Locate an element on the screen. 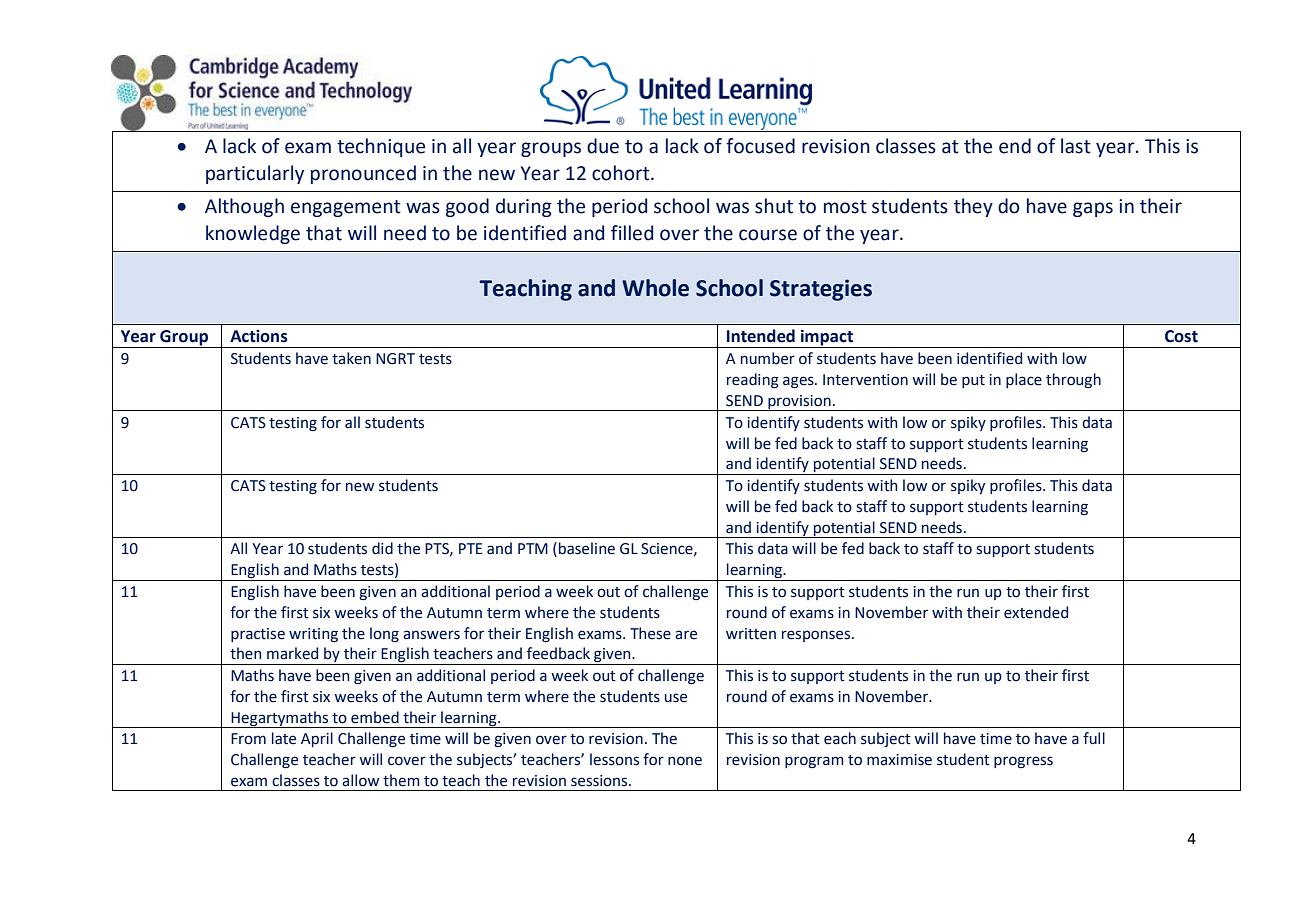 This screenshot has width=1308, height=924. provision is located at coordinates (799, 403).
